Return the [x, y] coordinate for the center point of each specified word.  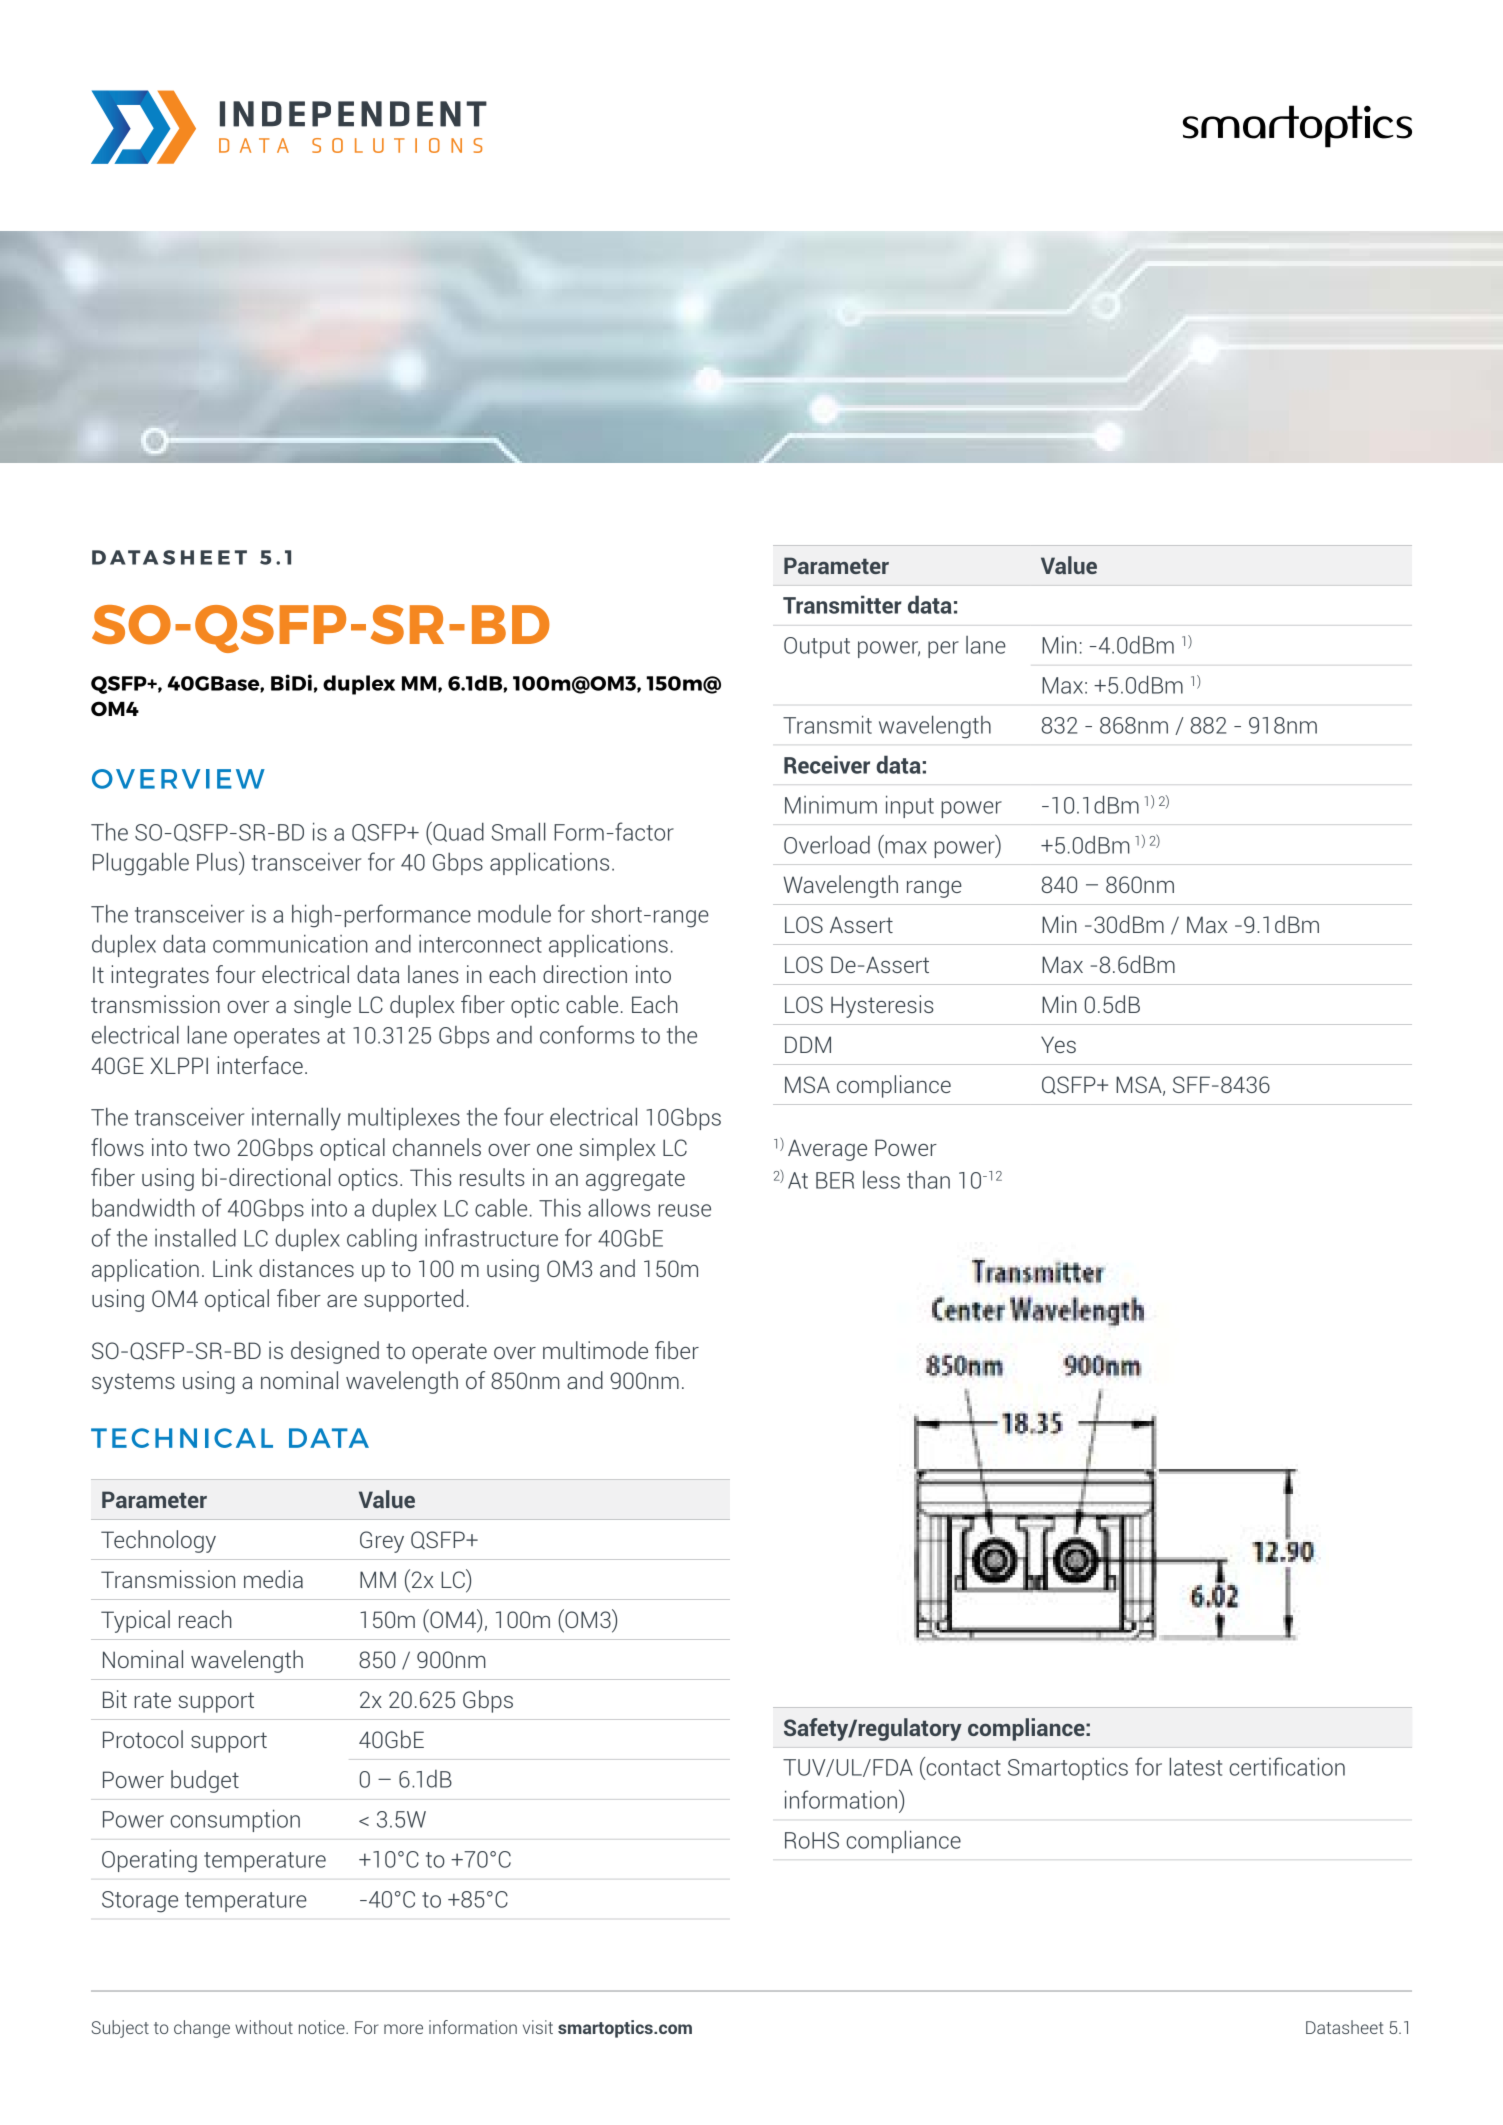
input [910, 806]
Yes [1058, 1044]
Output [817, 647]
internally [296, 1119]
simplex [617, 1149]
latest [1195, 1766]
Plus [218, 861]
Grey [382, 1542]
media [273, 1579]
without [264, 2027]
